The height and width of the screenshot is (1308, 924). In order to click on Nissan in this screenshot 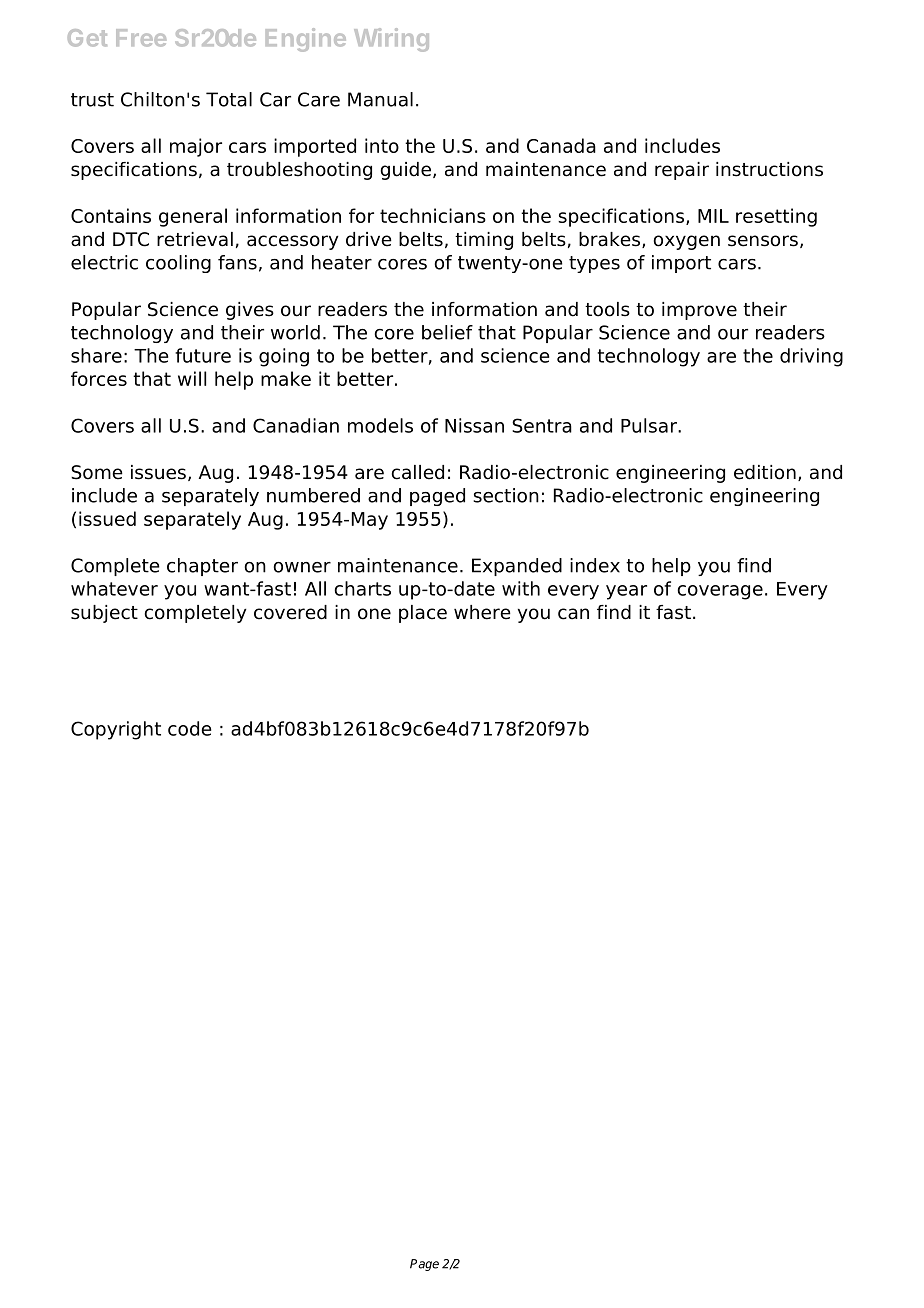, I will do `click(474, 425)`.
